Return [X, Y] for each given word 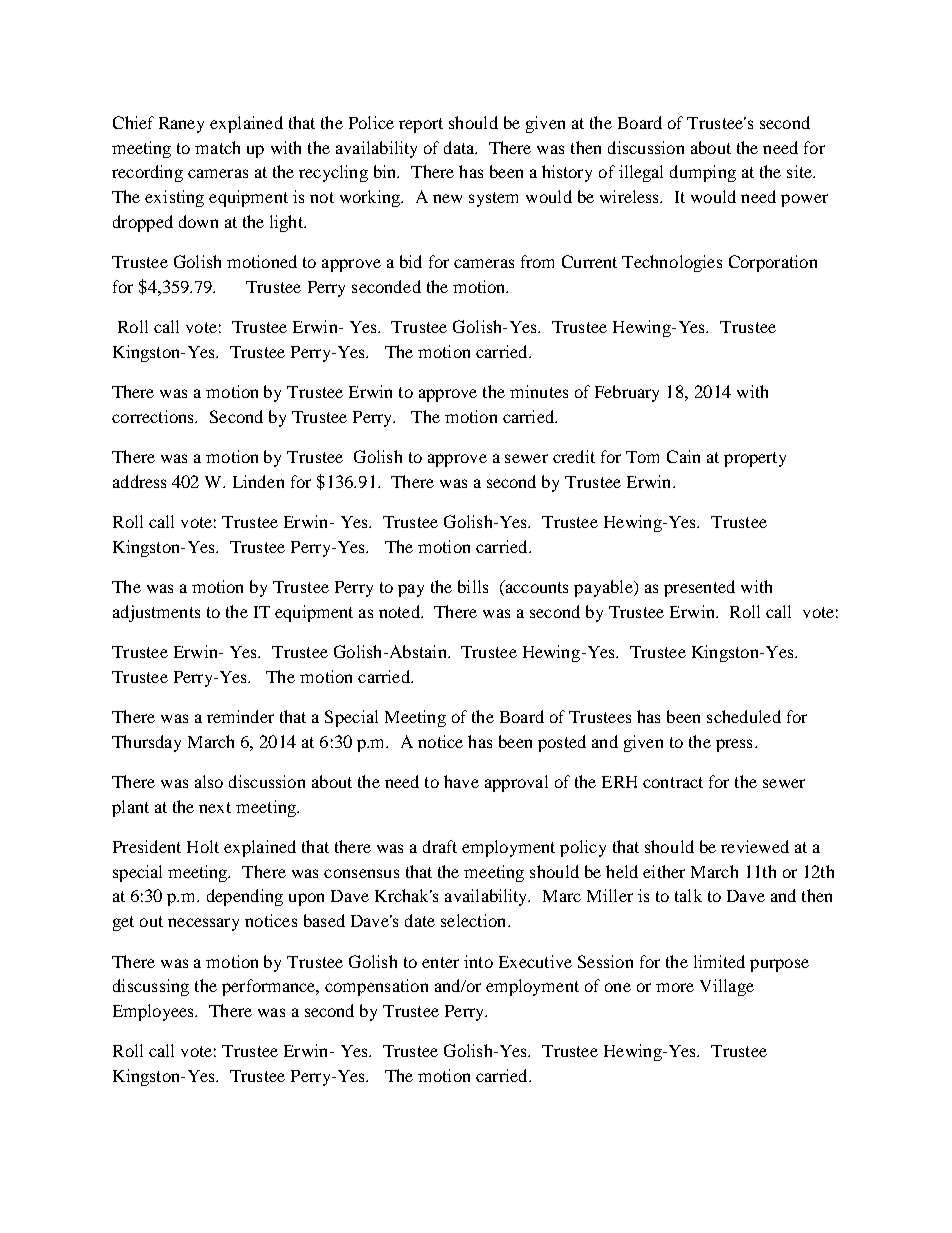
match [217, 147]
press [734, 745]
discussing [151, 987]
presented [699, 588]
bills [473, 586]
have [461, 781]
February [627, 393]
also [209, 781]
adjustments [156, 613]
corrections [154, 416]
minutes [539, 391]
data [460, 147]
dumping [703, 173]
